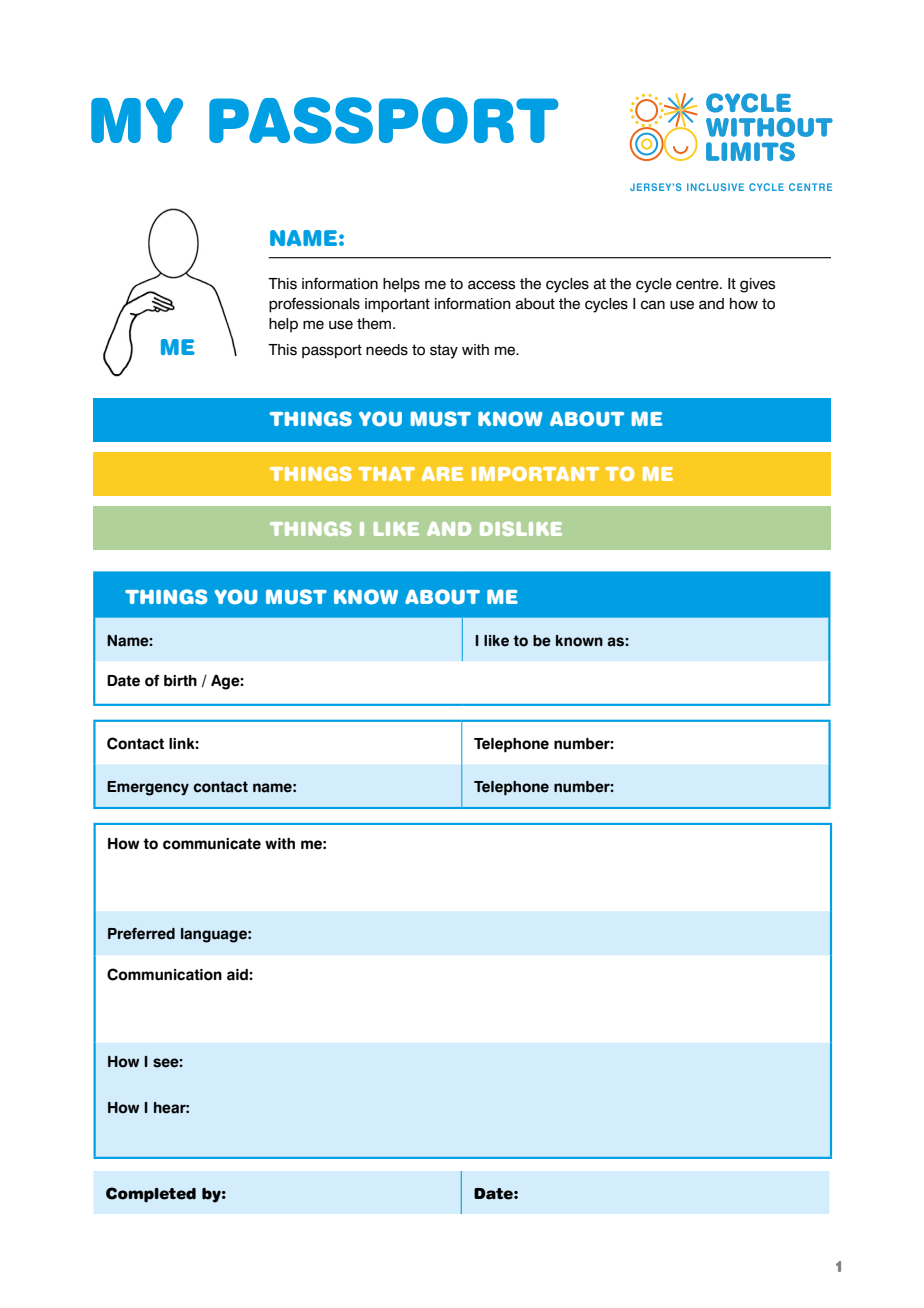 The width and height of the document is (924, 1308). Describe the element at coordinates (386, 474) in the document. I see `THAT` at that location.
